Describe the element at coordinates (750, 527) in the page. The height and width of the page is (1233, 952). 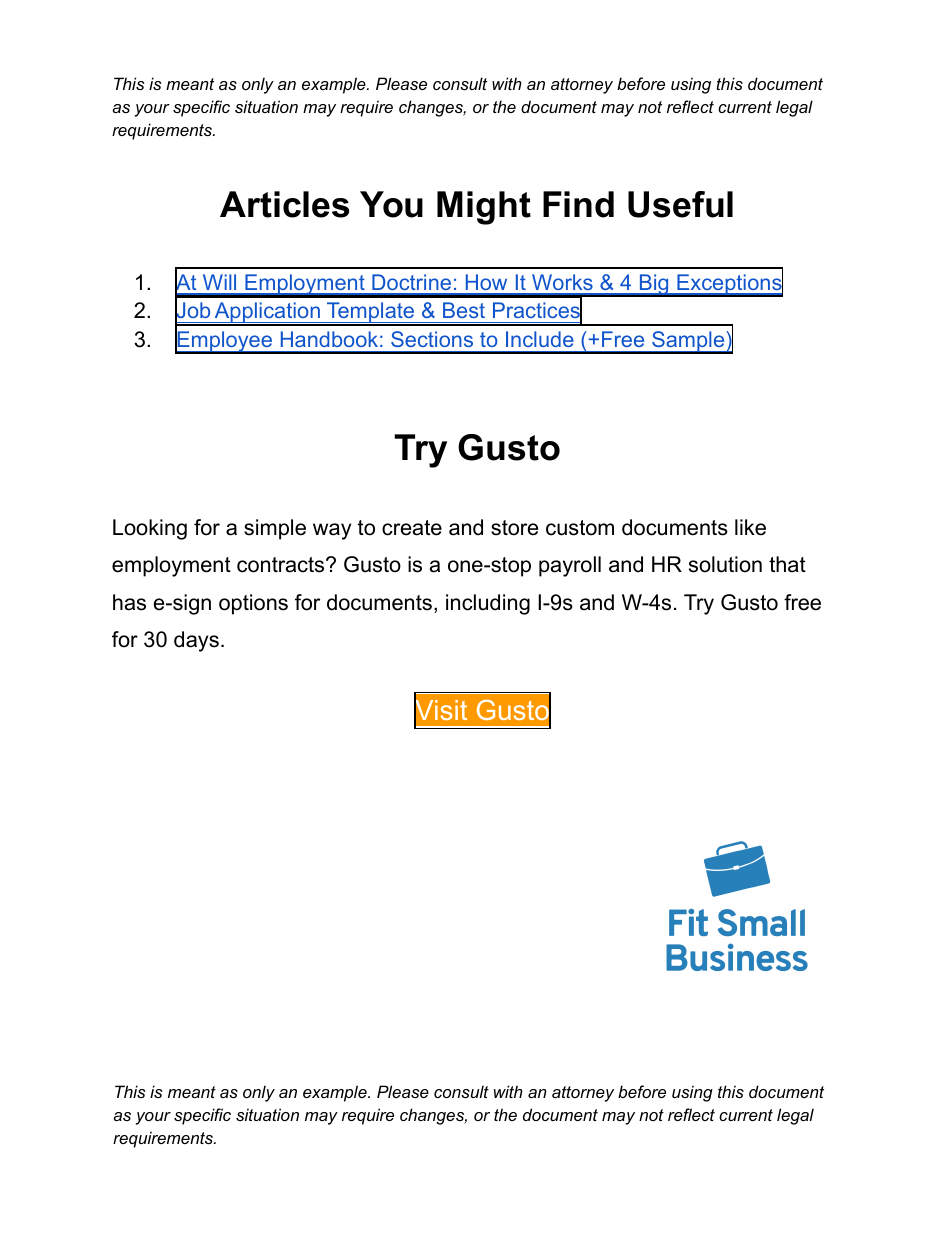
I see `like` at that location.
